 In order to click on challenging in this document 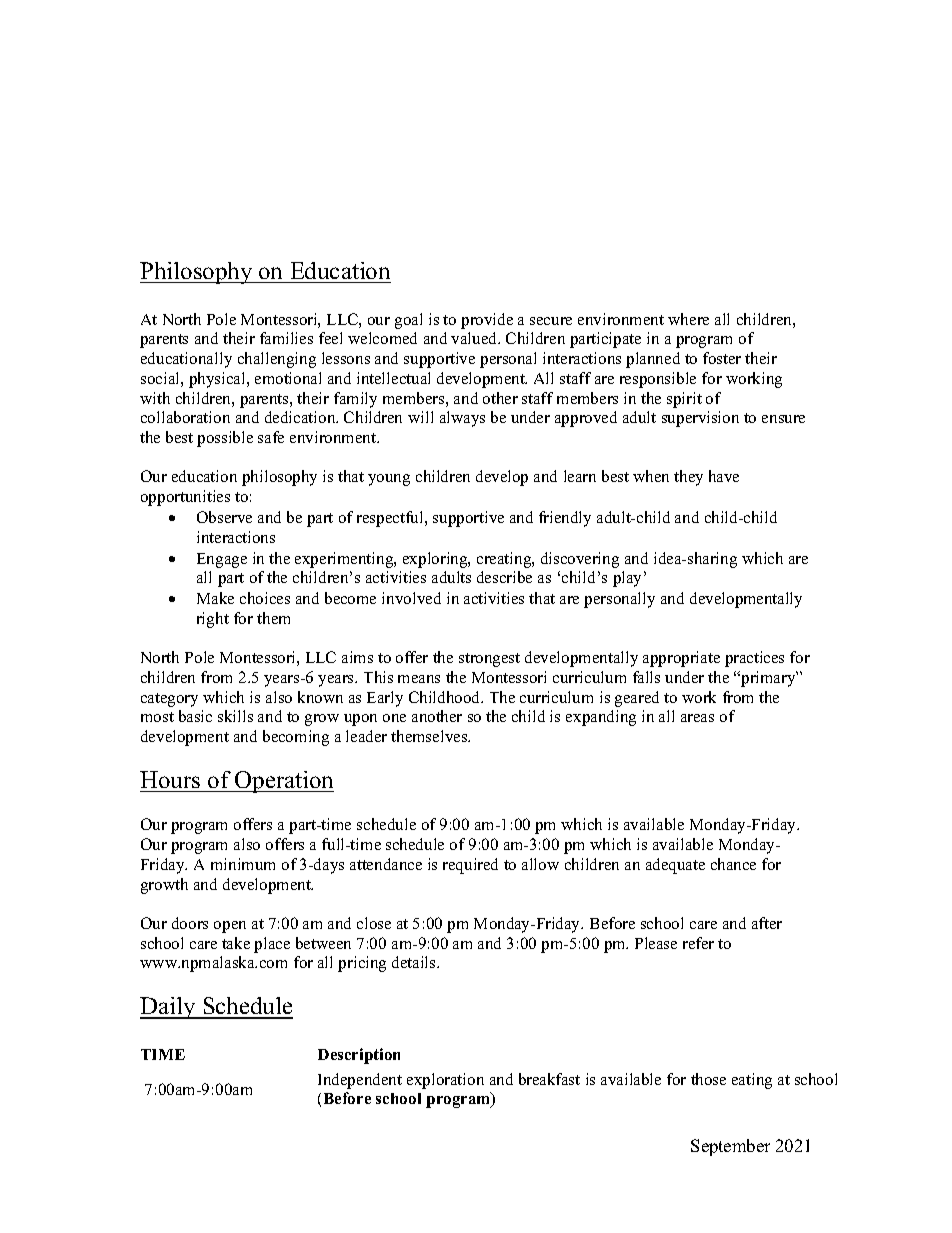, I will do `click(277, 360)`.
